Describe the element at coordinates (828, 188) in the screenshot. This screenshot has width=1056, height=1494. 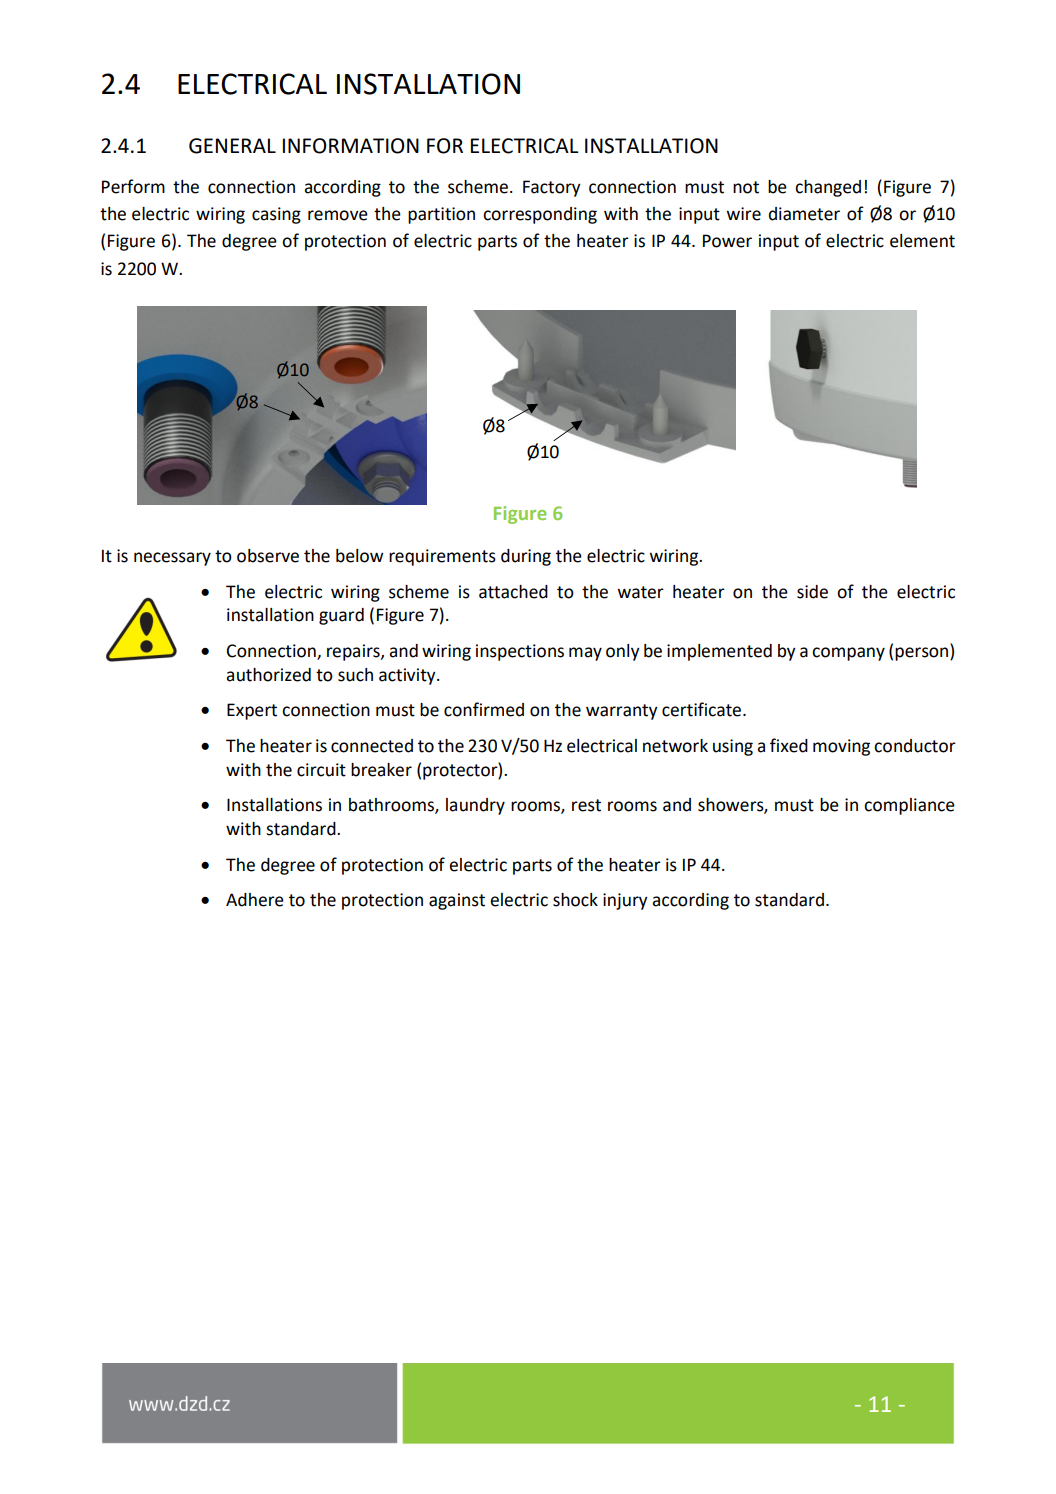
I see `changed` at that location.
